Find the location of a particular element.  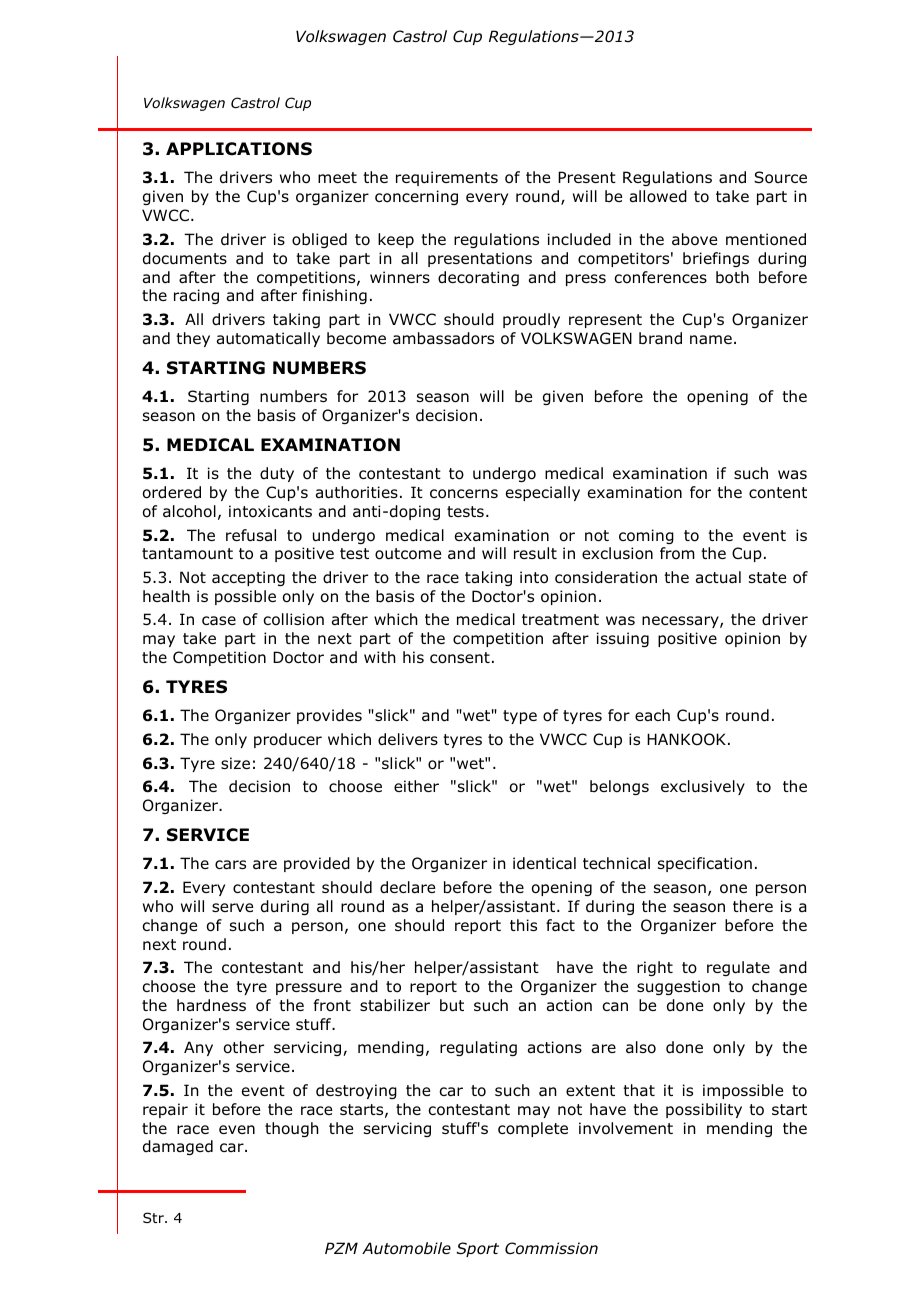

APPLICATIONS is located at coordinates (239, 149).
